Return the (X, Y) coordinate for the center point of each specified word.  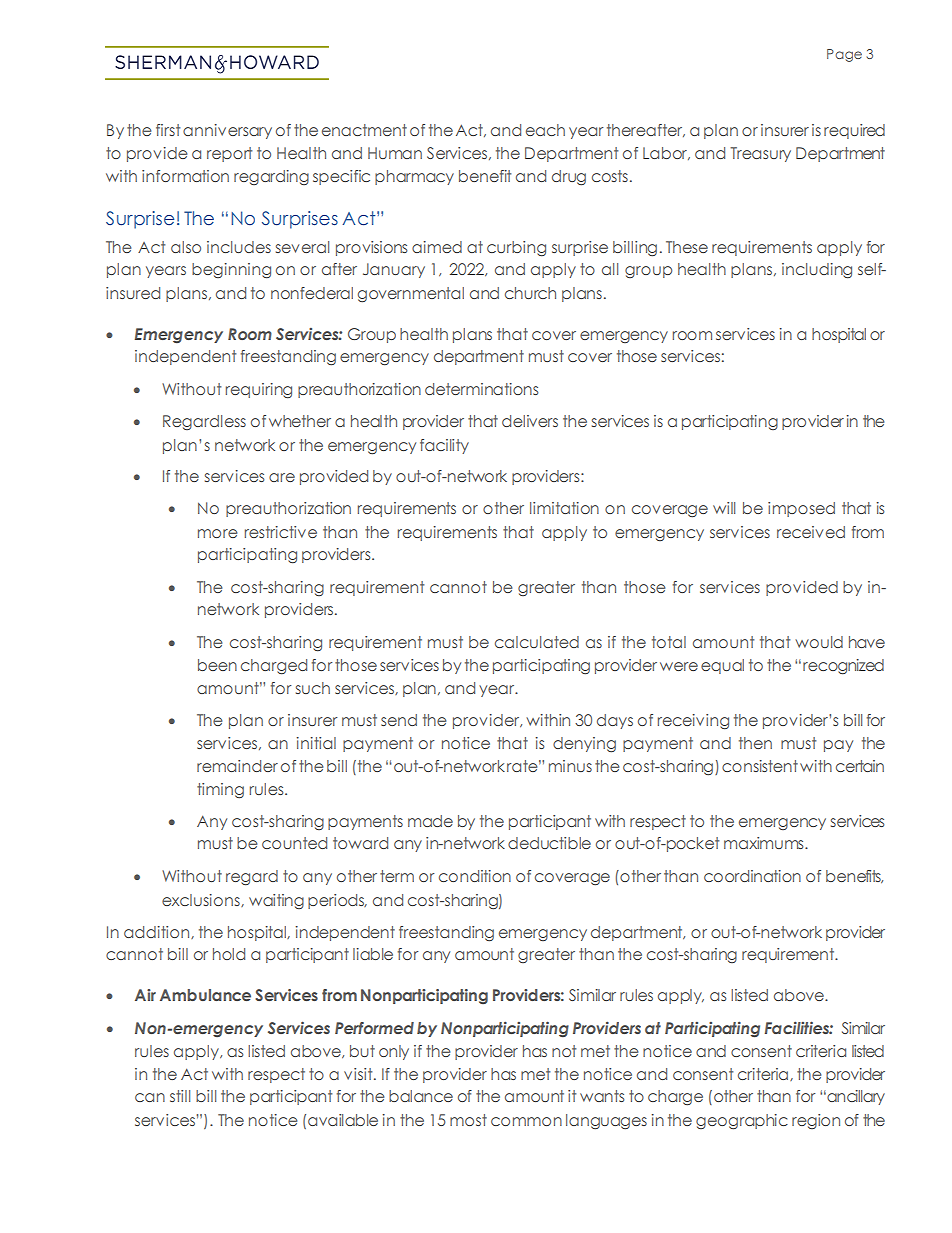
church (530, 293)
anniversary (227, 131)
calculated (537, 642)
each (545, 130)
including (817, 271)
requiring (259, 391)
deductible (549, 843)
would (819, 642)
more (217, 533)
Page (844, 55)
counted (294, 843)
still (180, 1096)
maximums (765, 843)
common (526, 1121)
